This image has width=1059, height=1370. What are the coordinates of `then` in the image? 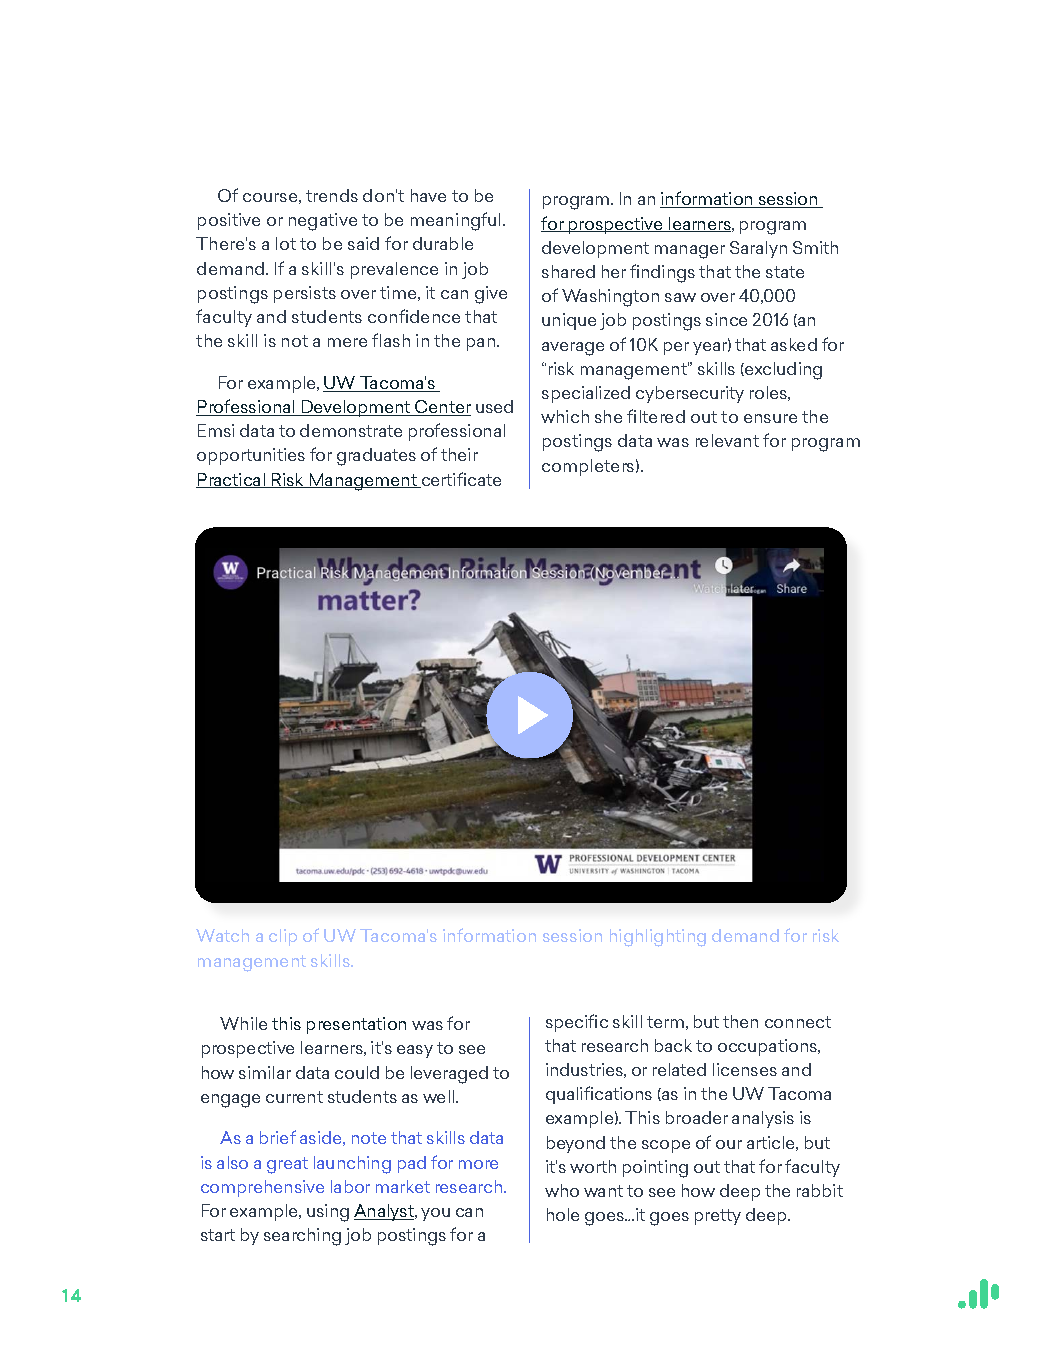 It's located at (740, 1021).
